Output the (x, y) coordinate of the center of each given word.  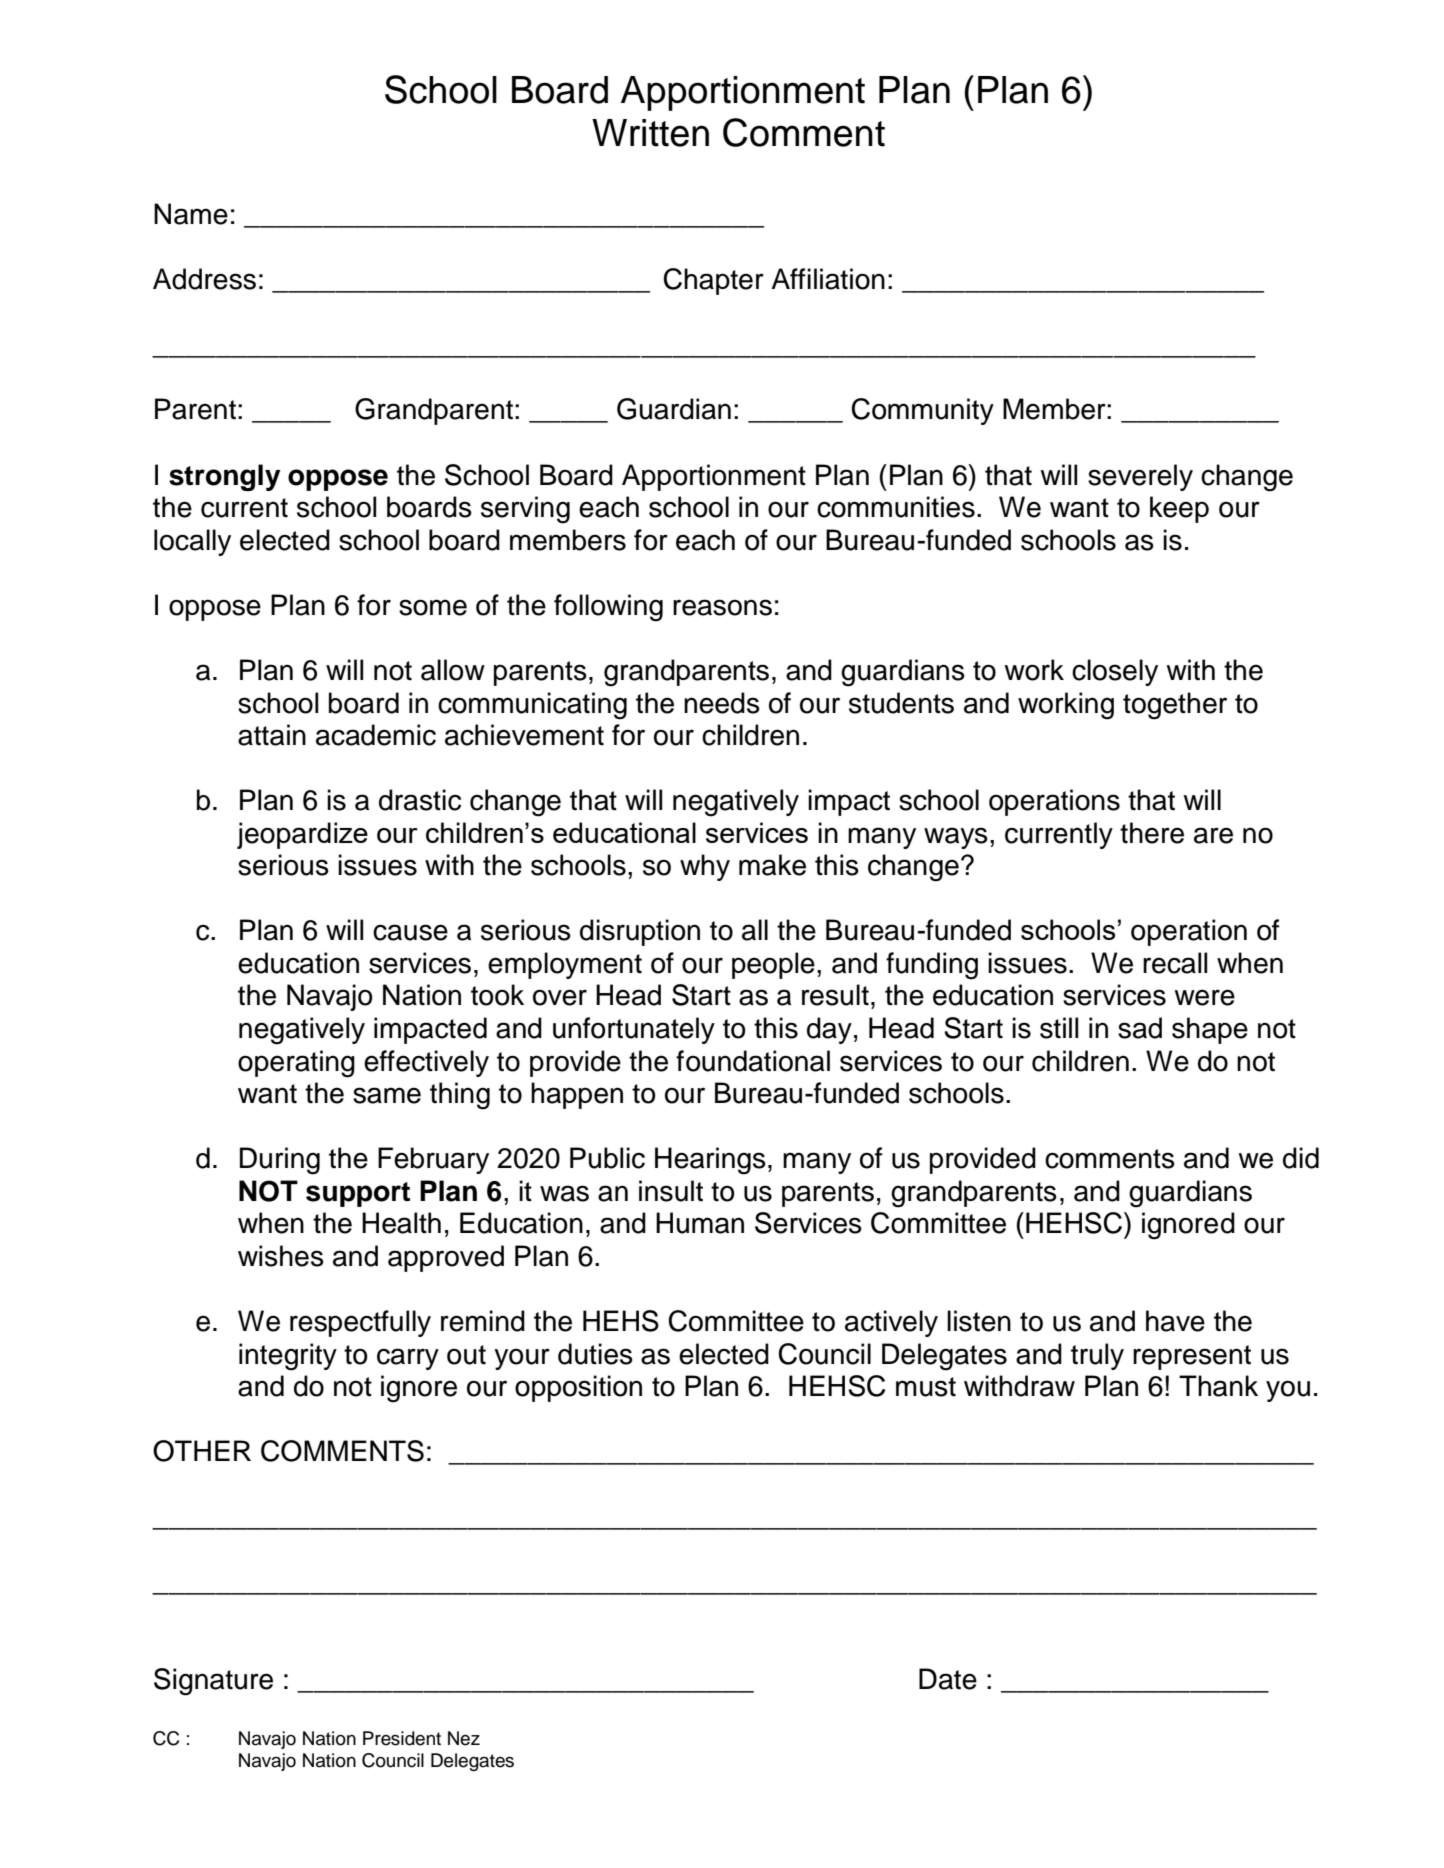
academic (376, 735)
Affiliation (828, 279)
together (1175, 706)
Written (650, 133)
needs (722, 703)
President (402, 1738)
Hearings (710, 1161)
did (1301, 1158)
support (358, 1194)
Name (191, 214)
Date (948, 1679)
